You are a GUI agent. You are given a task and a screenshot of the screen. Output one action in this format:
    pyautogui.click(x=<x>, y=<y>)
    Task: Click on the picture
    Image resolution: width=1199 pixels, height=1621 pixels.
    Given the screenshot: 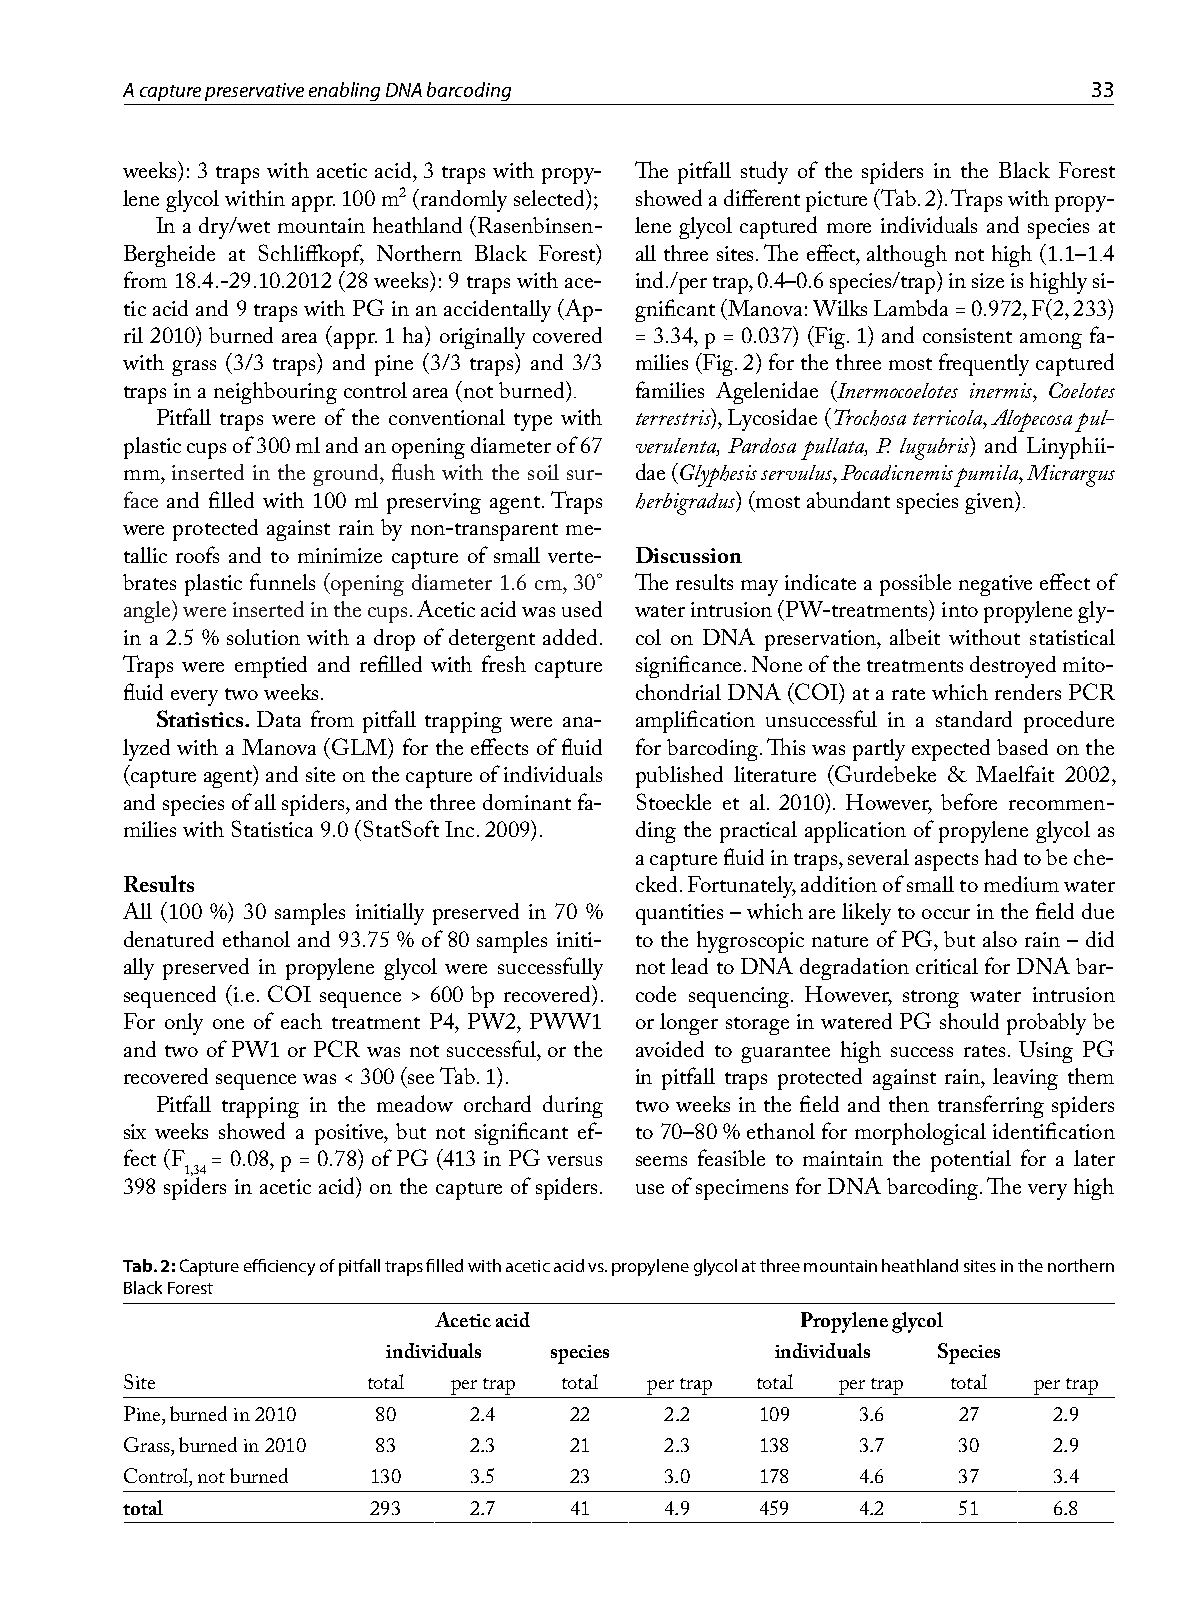 What is the action you would take?
    pyautogui.click(x=836, y=201)
